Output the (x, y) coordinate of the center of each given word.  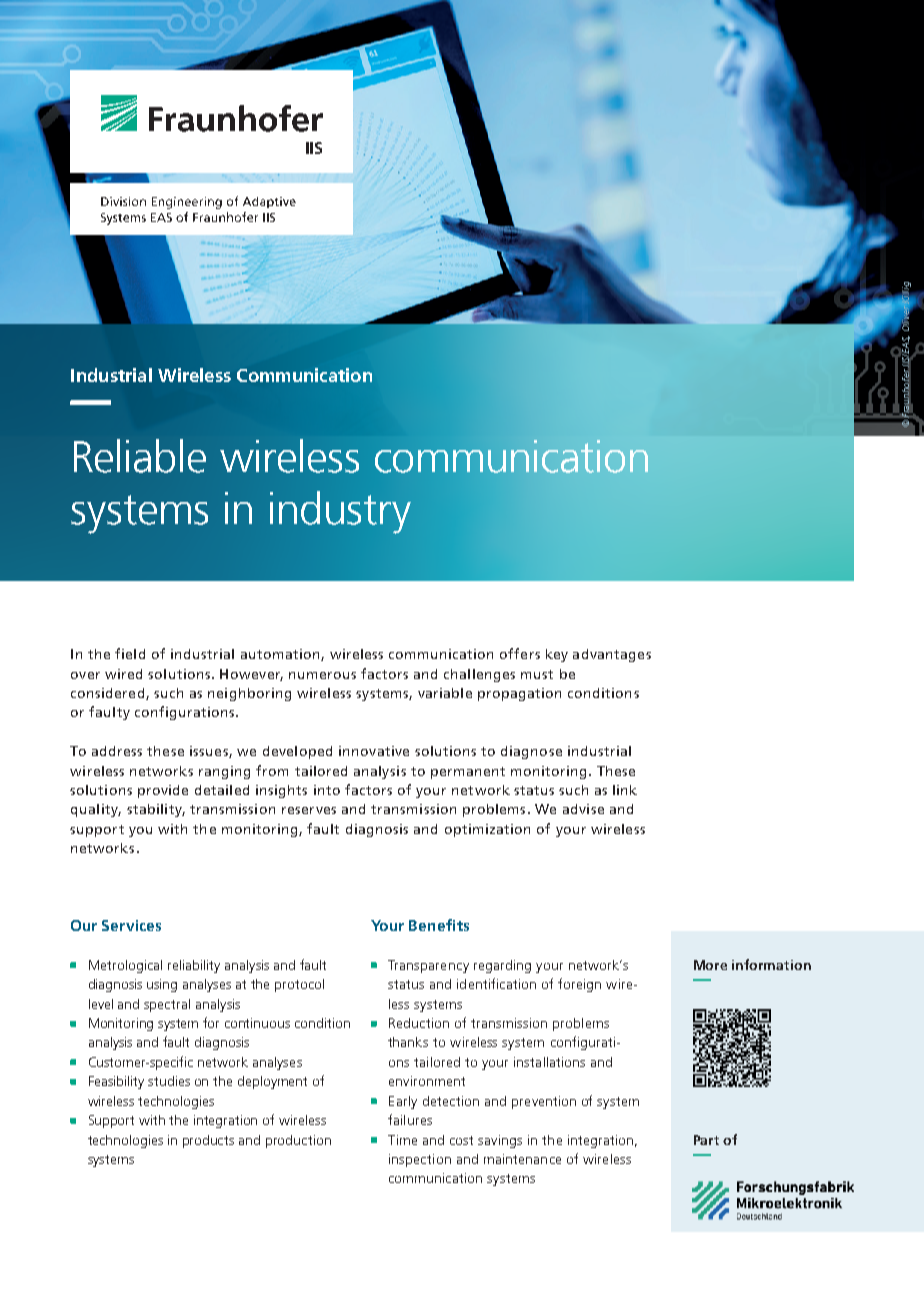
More (710, 965)
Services (131, 925)
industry (340, 512)
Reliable (140, 456)
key (557, 655)
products (208, 1141)
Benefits (439, 925)
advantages (612, 655)
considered (109, 694)
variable (445, 693)
